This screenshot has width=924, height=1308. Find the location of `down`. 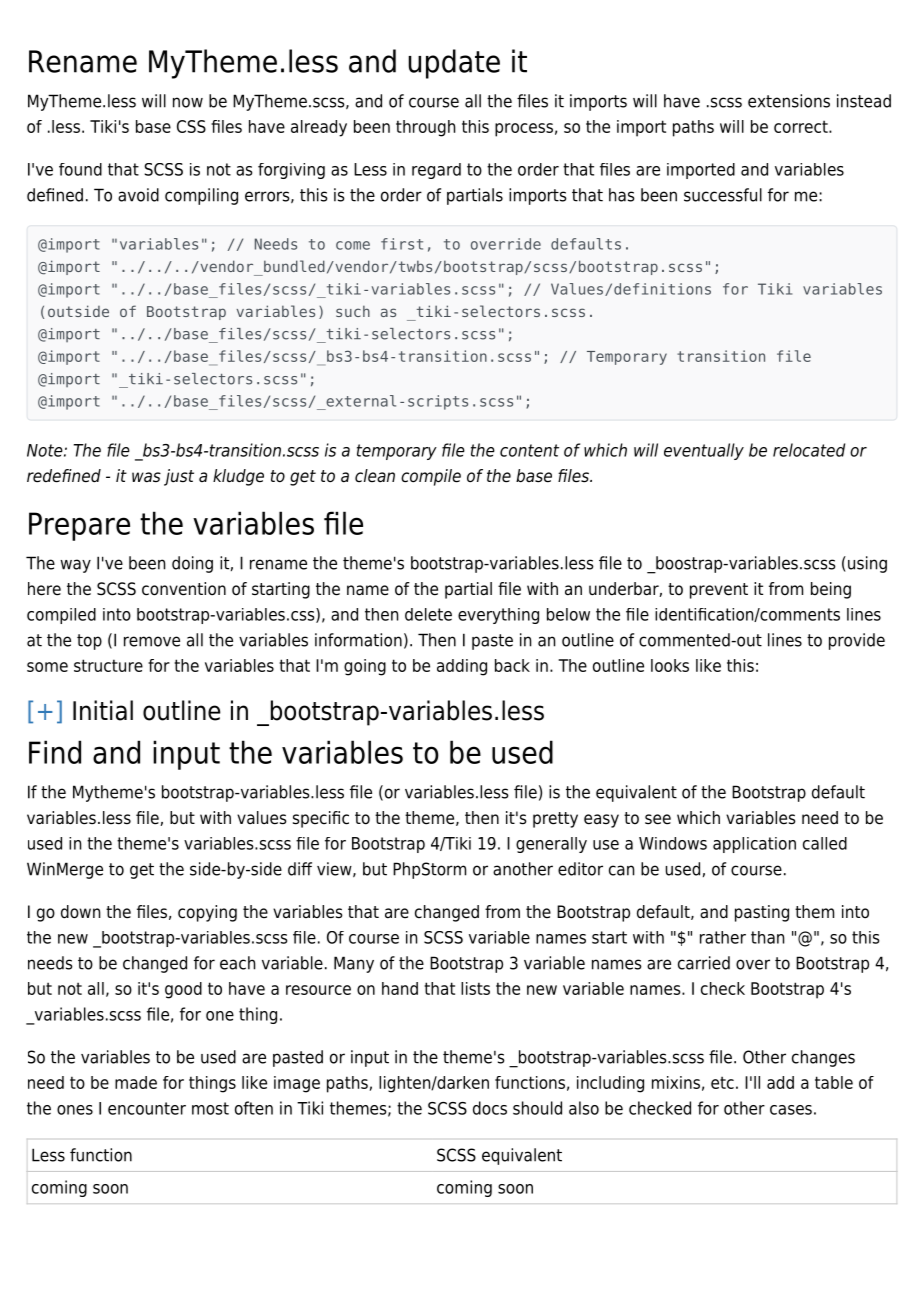

down is located at coordinates (80, 912).
